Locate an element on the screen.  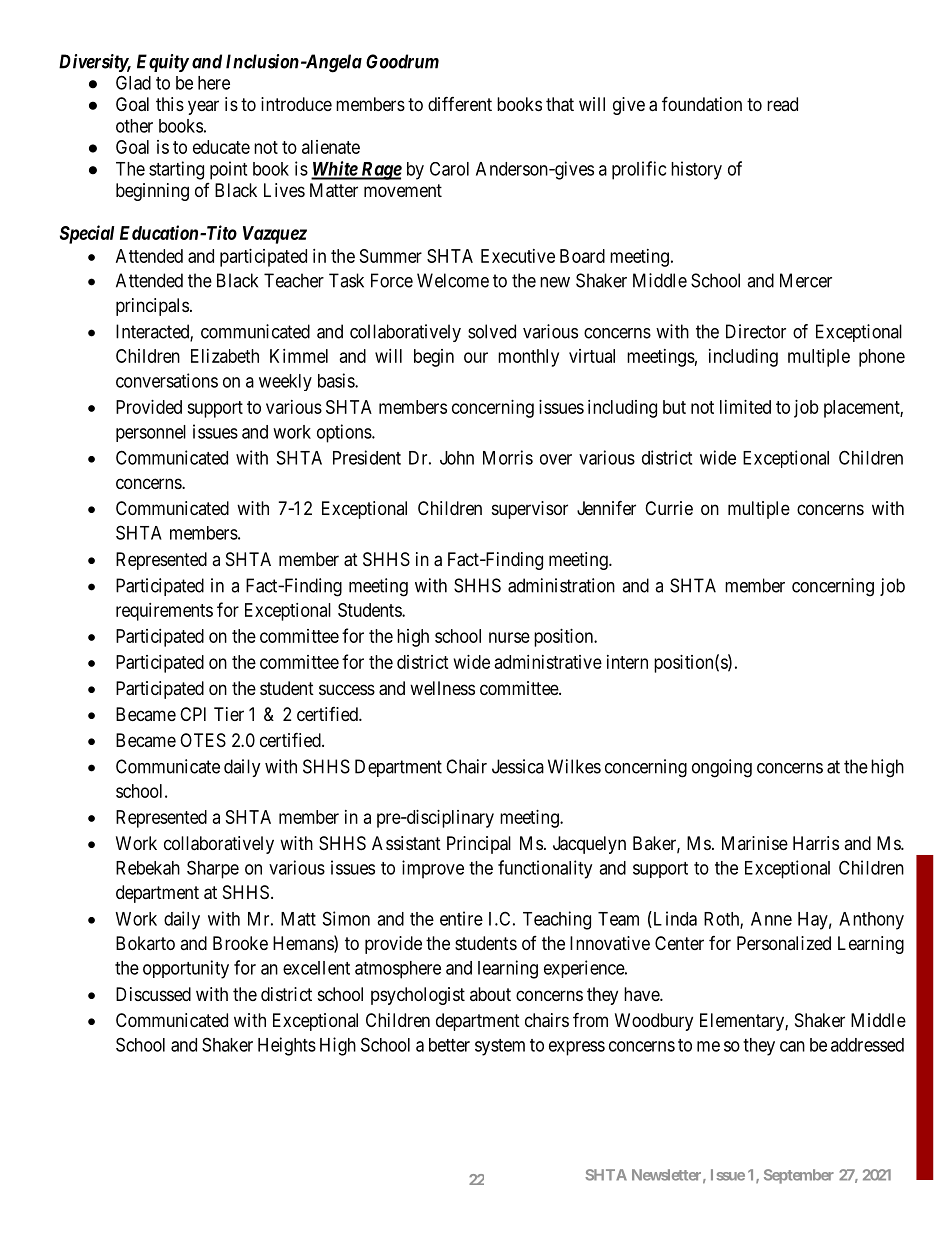
Heights is located at coordinates (287, 1046).
